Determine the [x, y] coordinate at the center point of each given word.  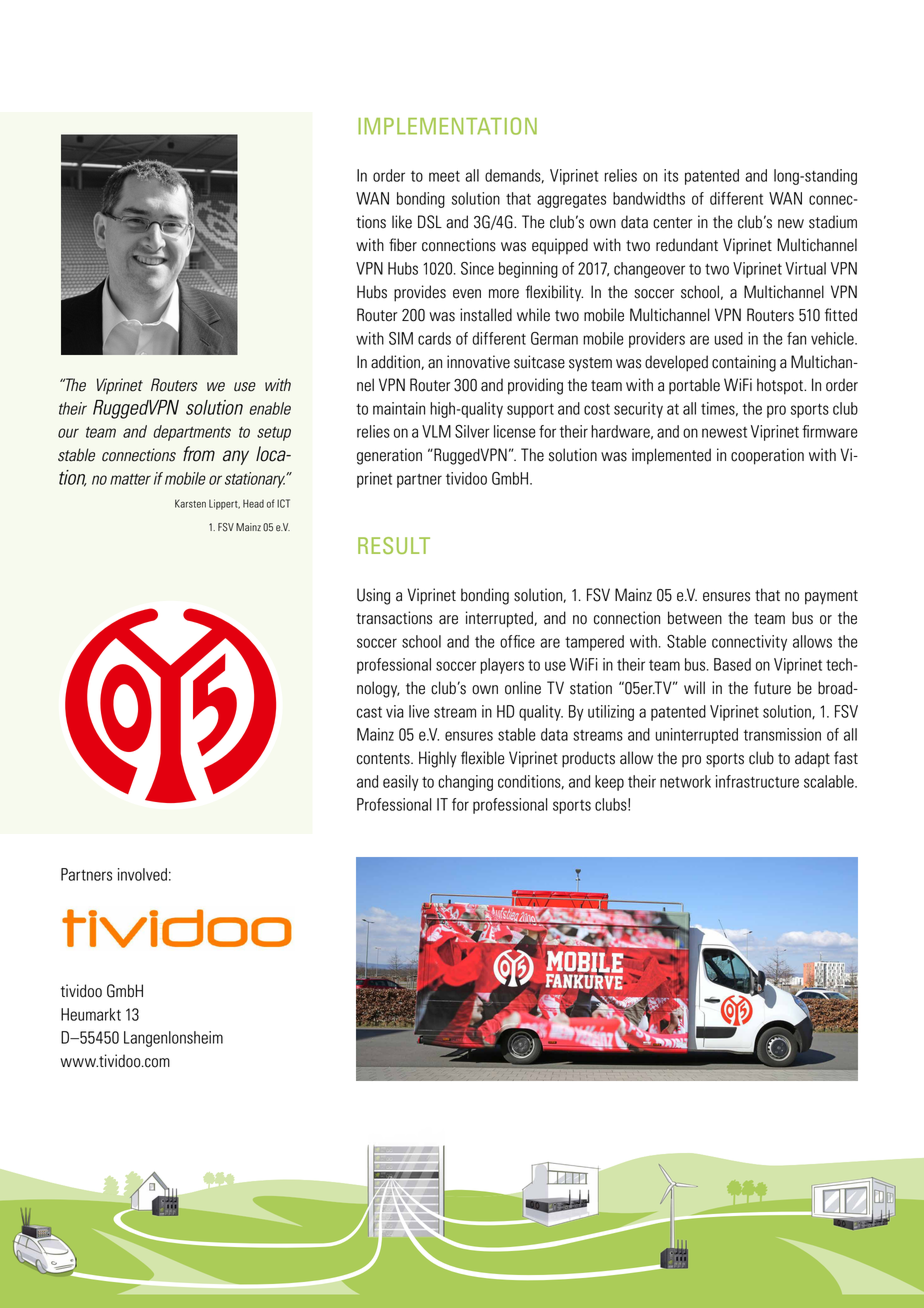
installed [486, 315]
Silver [472, 431]
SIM [401, 338]
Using [373, 596]
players [502, 666]
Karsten [190, 503]
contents [384, 759]
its [671, 175]
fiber [403, 245]
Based [732, 664]
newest [724, 432]
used [729, 338]
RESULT [394, 545]
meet [444, 176]
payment [831, 597]
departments [192, 433]
